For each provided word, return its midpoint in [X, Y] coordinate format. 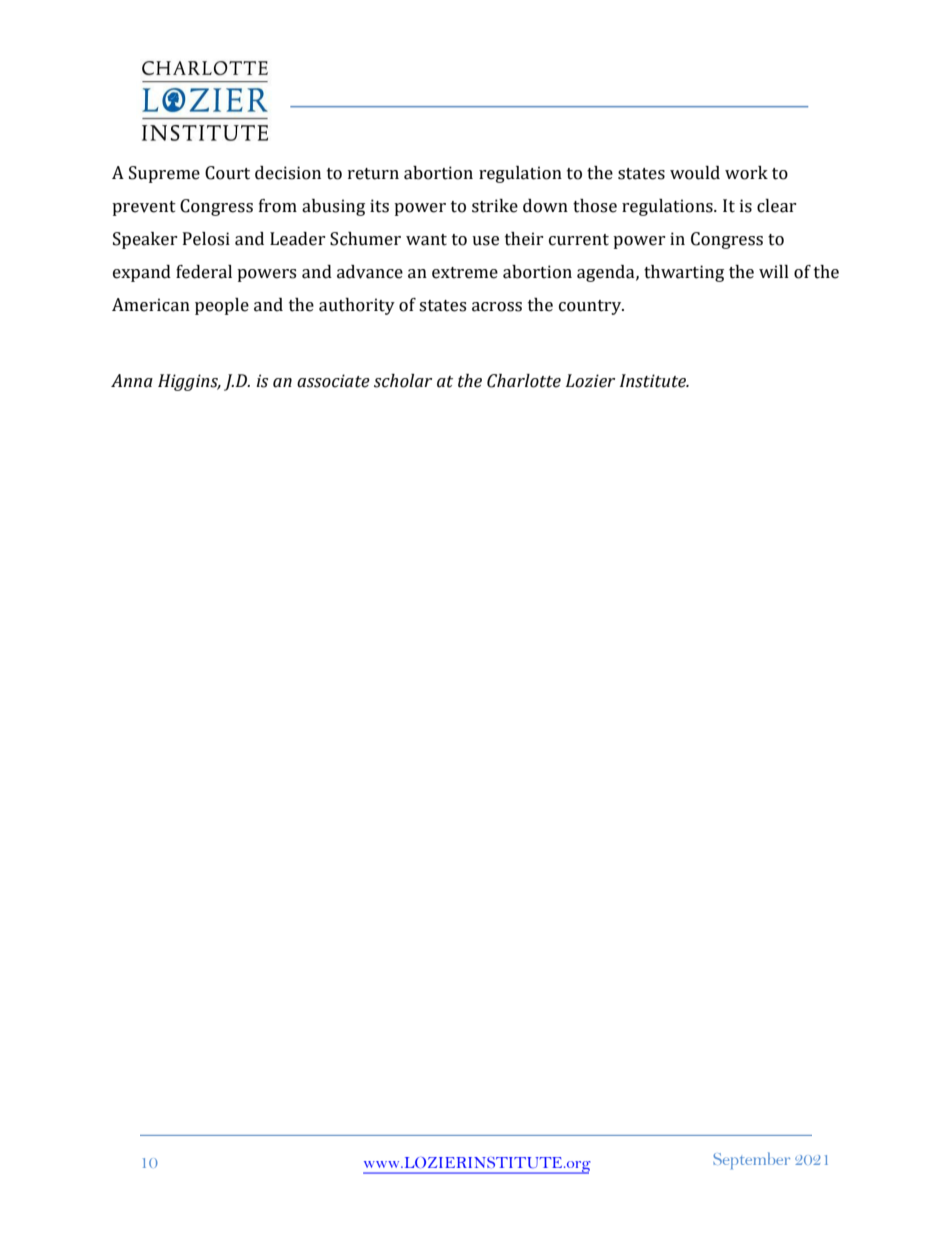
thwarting [684, 273]
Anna [132, 381]
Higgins [189, 382]
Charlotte [524, 381]
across [497, 307]
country [591, 307]
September [751, 1160]
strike [495, 206]
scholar [403, 381]
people [222, 306]
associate [333, 381]
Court [227, 173]
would [695, 173]
